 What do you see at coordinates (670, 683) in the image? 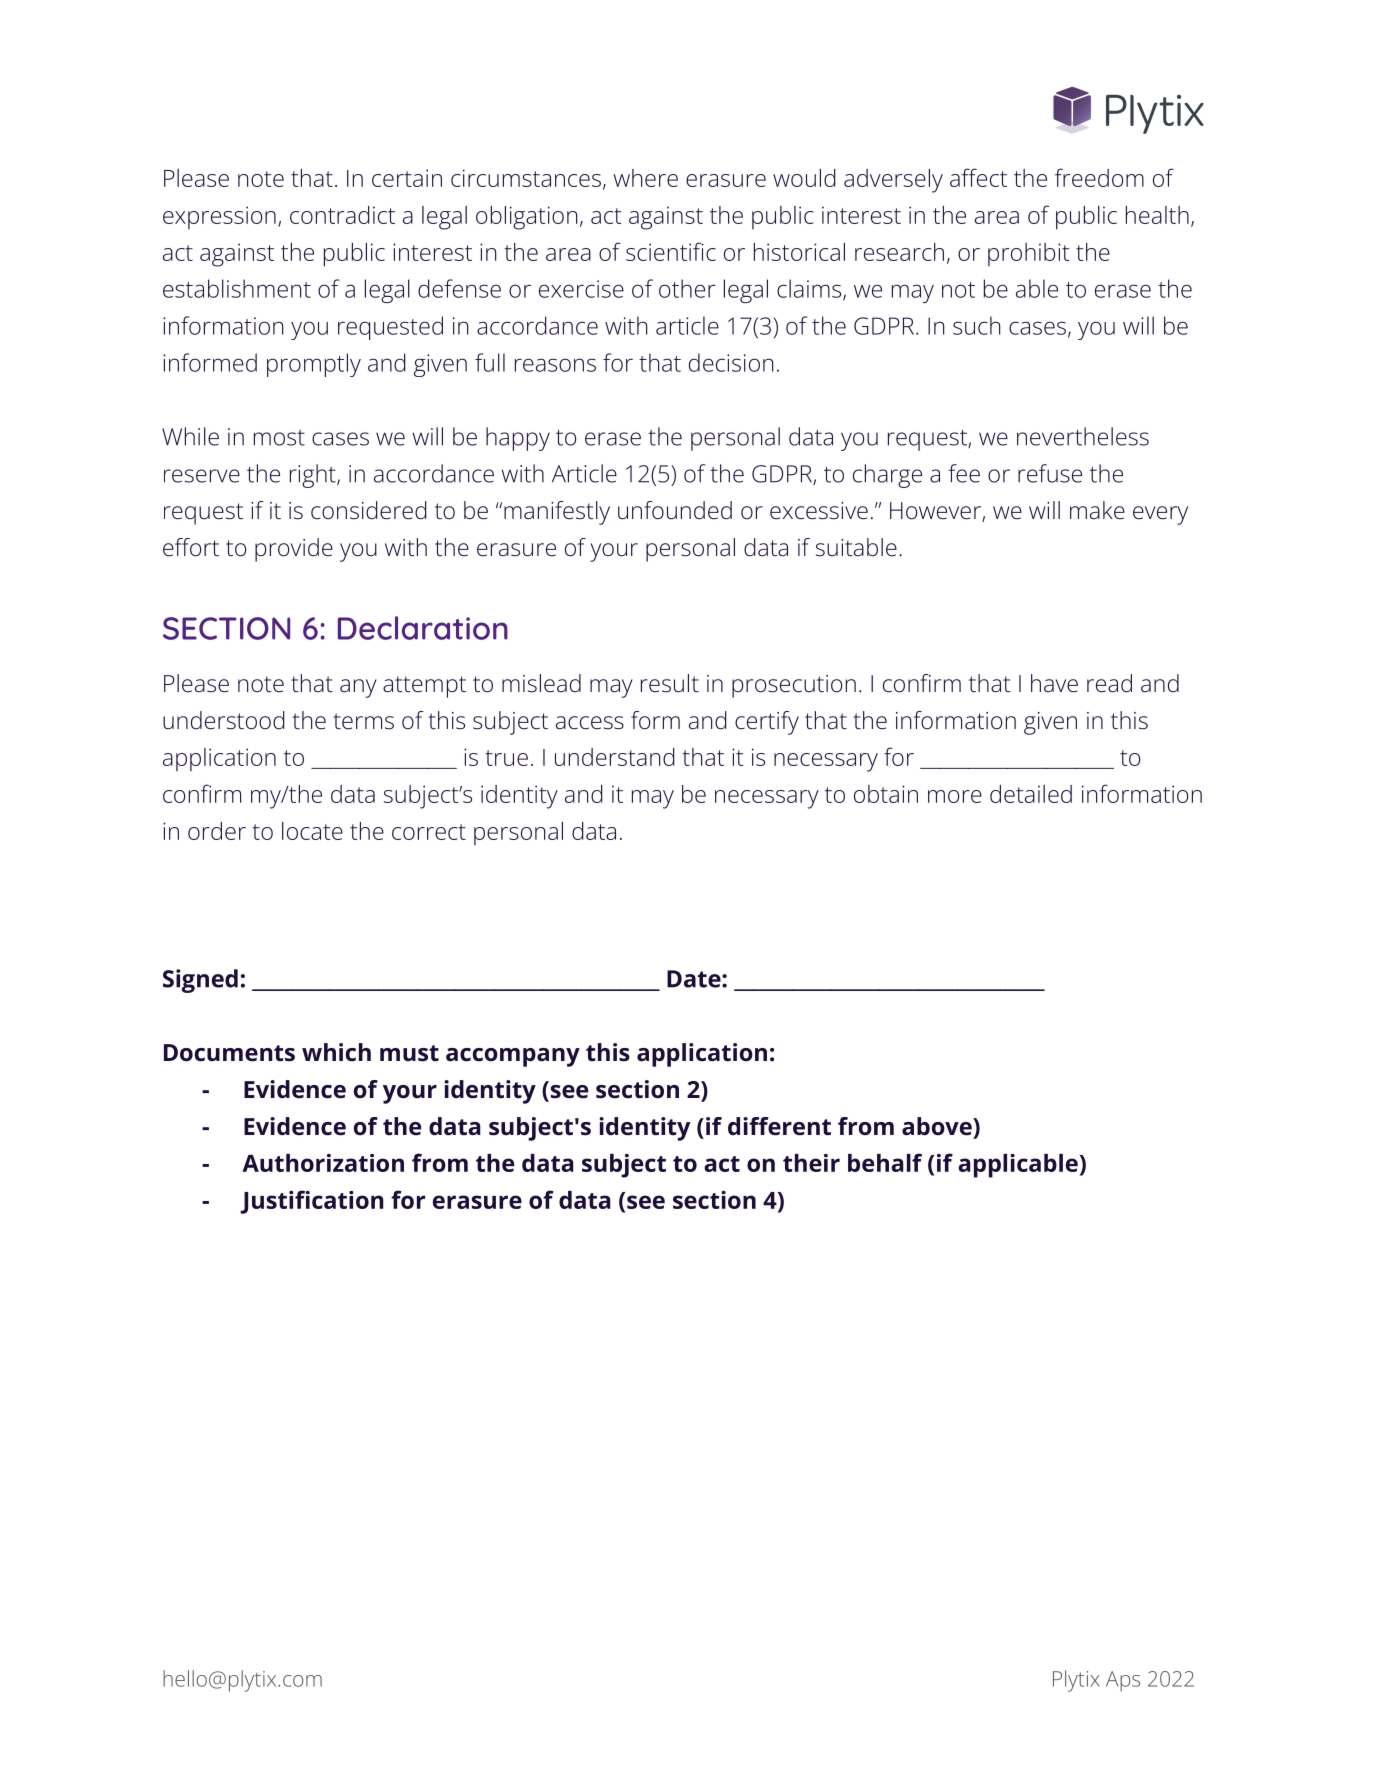
I see `result` at bounding box center [670, 683].
